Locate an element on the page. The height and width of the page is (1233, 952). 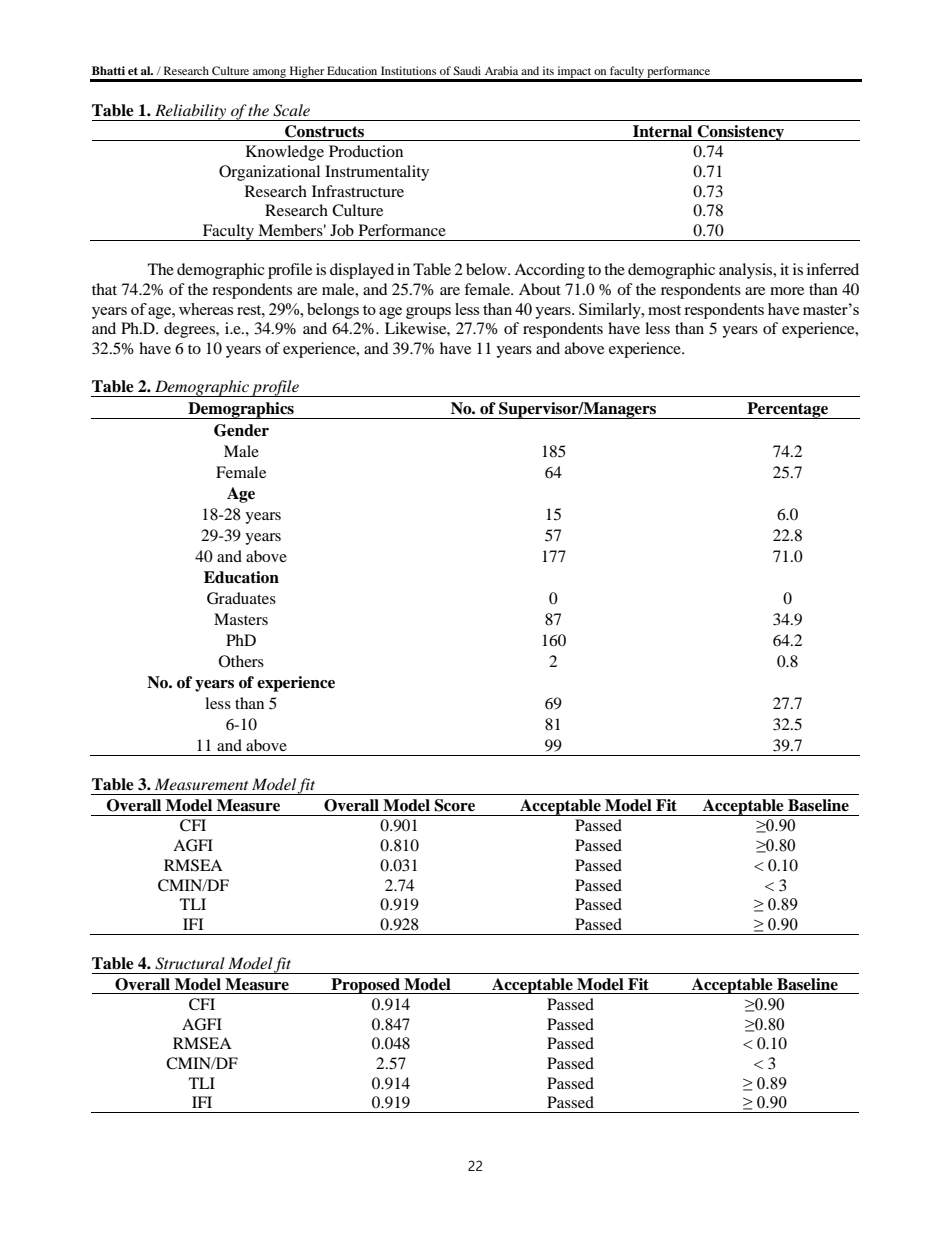
Score is located at coordinates (454, 805).
